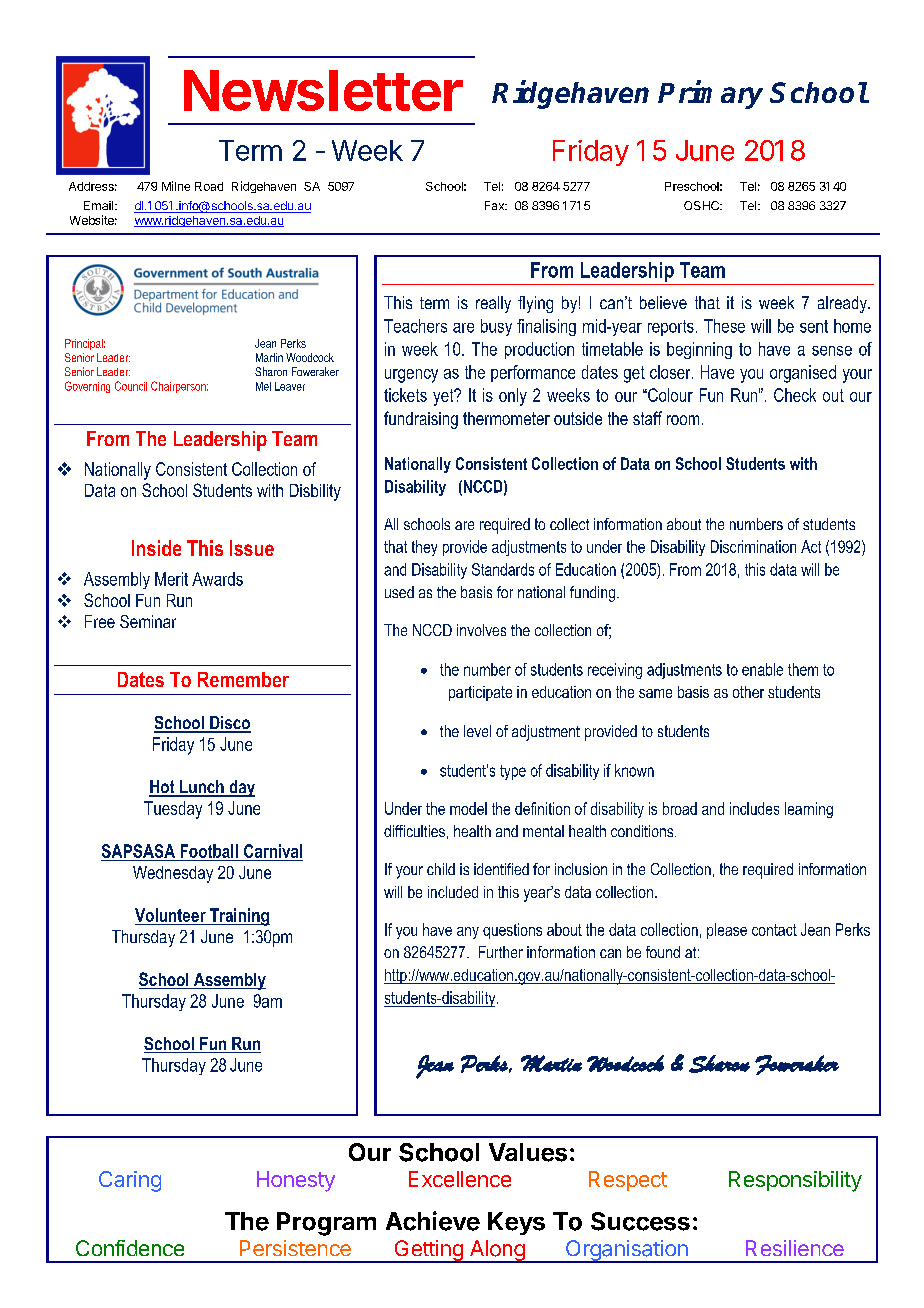  I want to click on Resilience, so click(795, 1248).
